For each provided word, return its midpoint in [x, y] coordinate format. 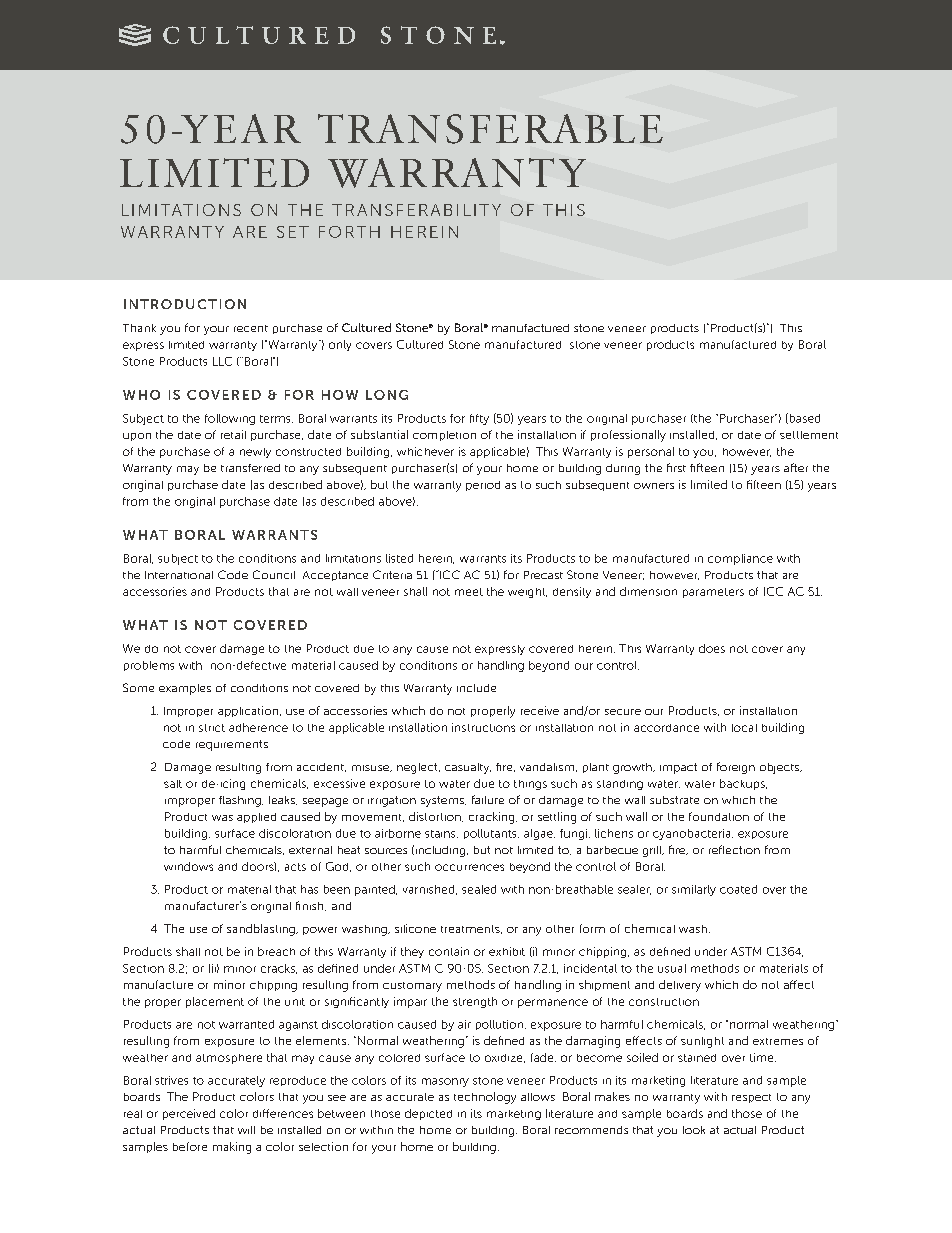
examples [185, 689]
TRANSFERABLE [490, 129]
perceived [189, 1114]
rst [680, 468]
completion [444, 436]
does [712, 648]
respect [751, 1098]
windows [188, 866]
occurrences [469, 867]
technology [485, 1098]
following [230, 419]
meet [469, 592]
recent [251, 328]
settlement [809, 435]
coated [738, 889]
